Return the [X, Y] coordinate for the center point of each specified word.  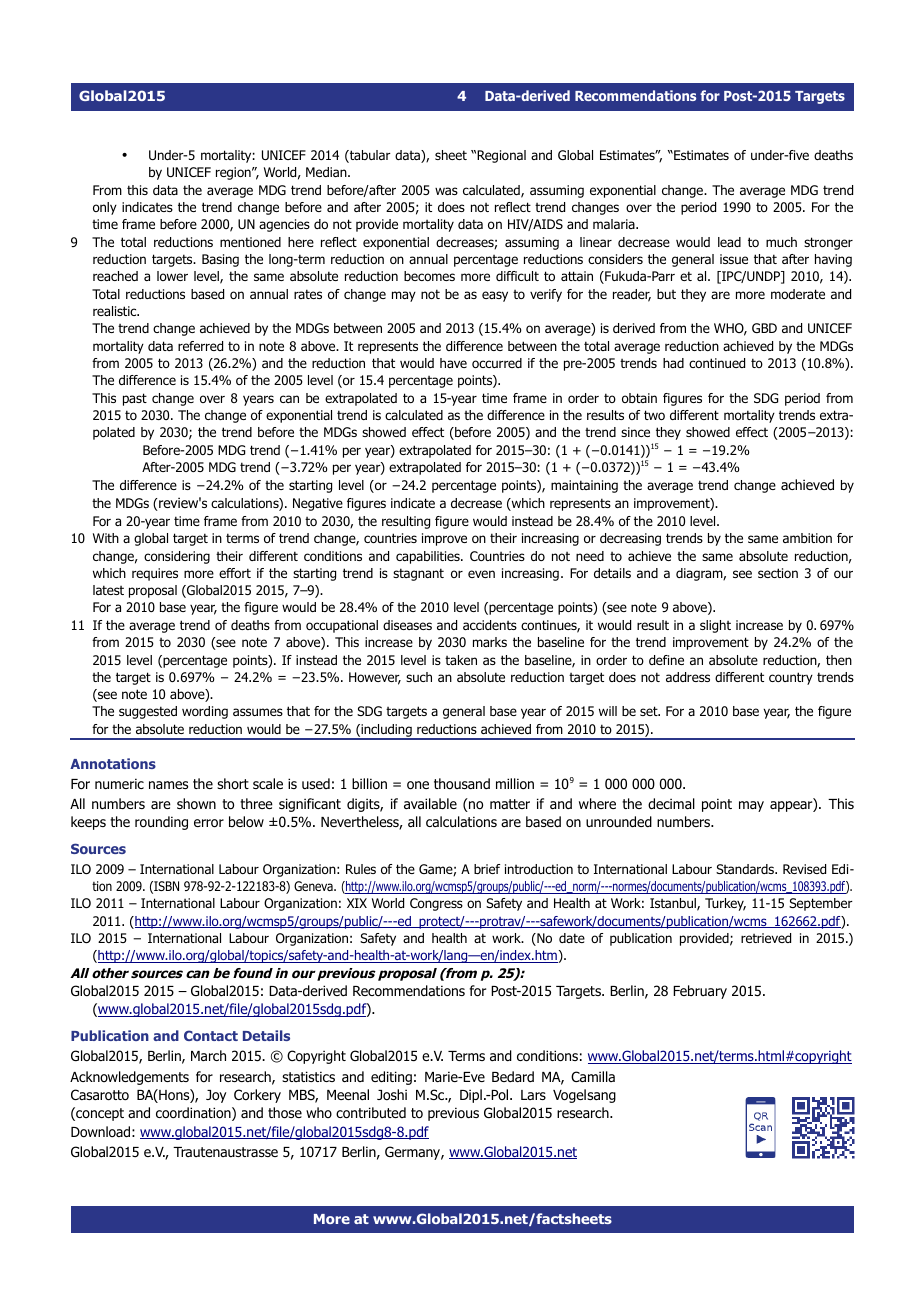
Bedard [513, 1076]
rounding [161, 823]
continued [717, 363]
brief [487, 869]
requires [155, 574]
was [446, 191]
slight [715, 626]
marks [490, 642]
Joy [216, 1096]
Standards [746, 869]
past [135, 399]
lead [729, 242]
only [105, 208]
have [453, 363]
